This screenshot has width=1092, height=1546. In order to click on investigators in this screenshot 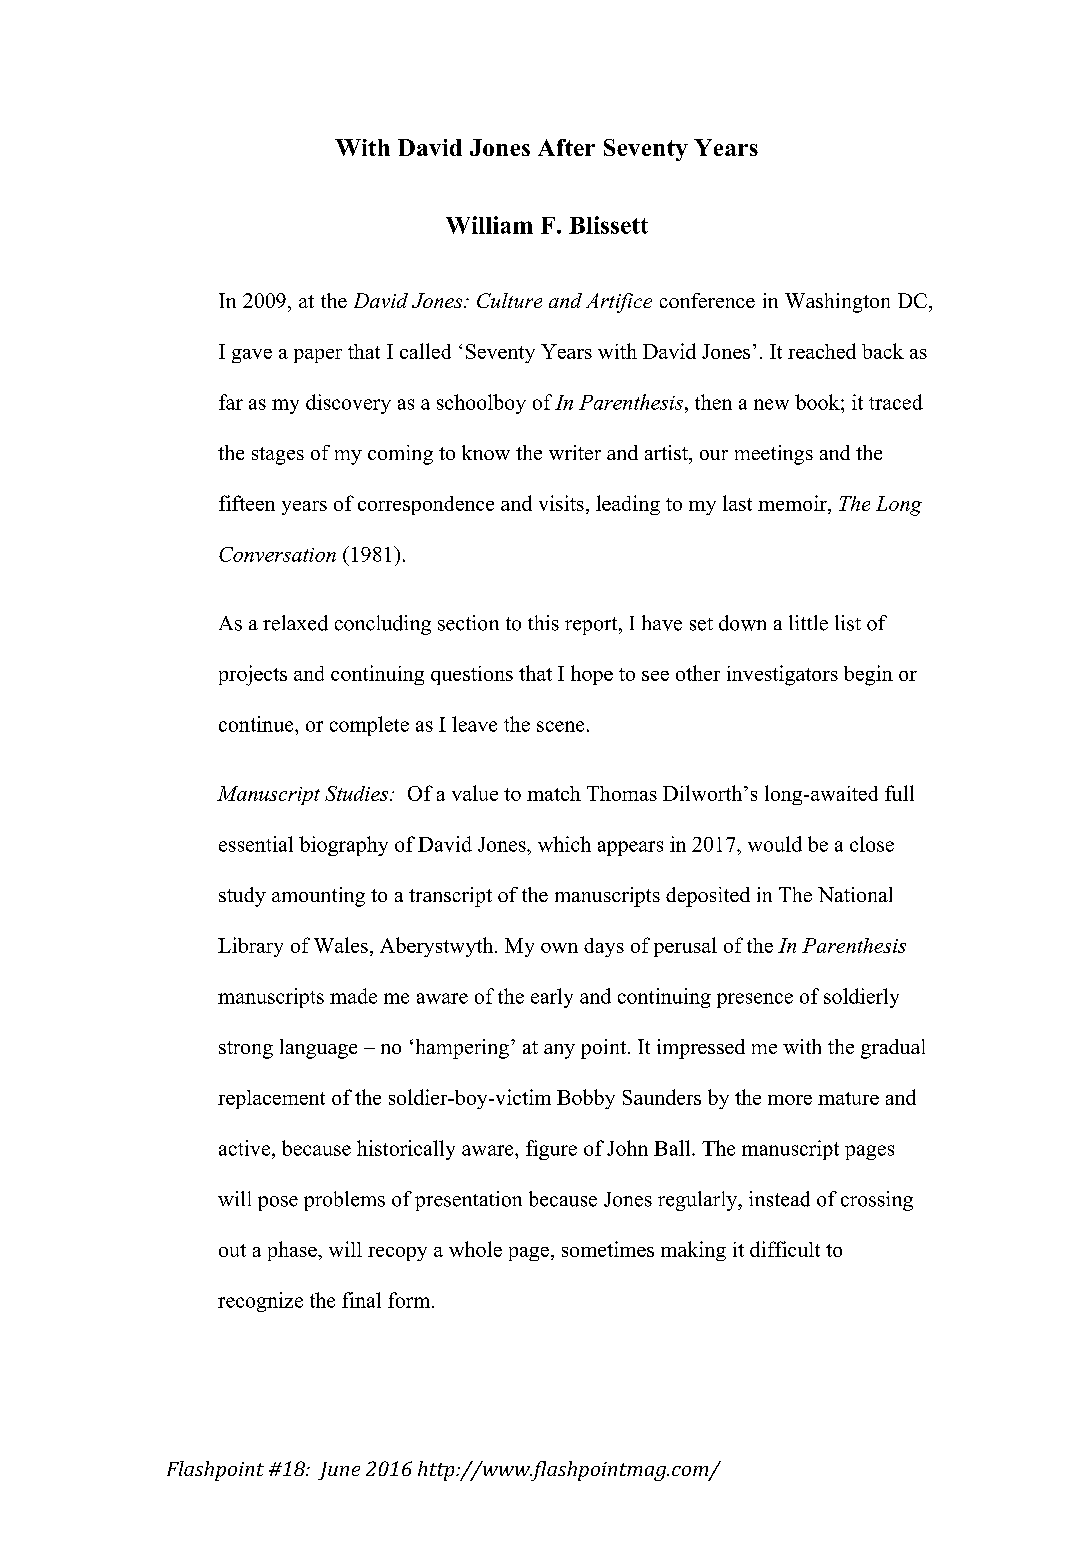, I will do `click(782, 675)`.
